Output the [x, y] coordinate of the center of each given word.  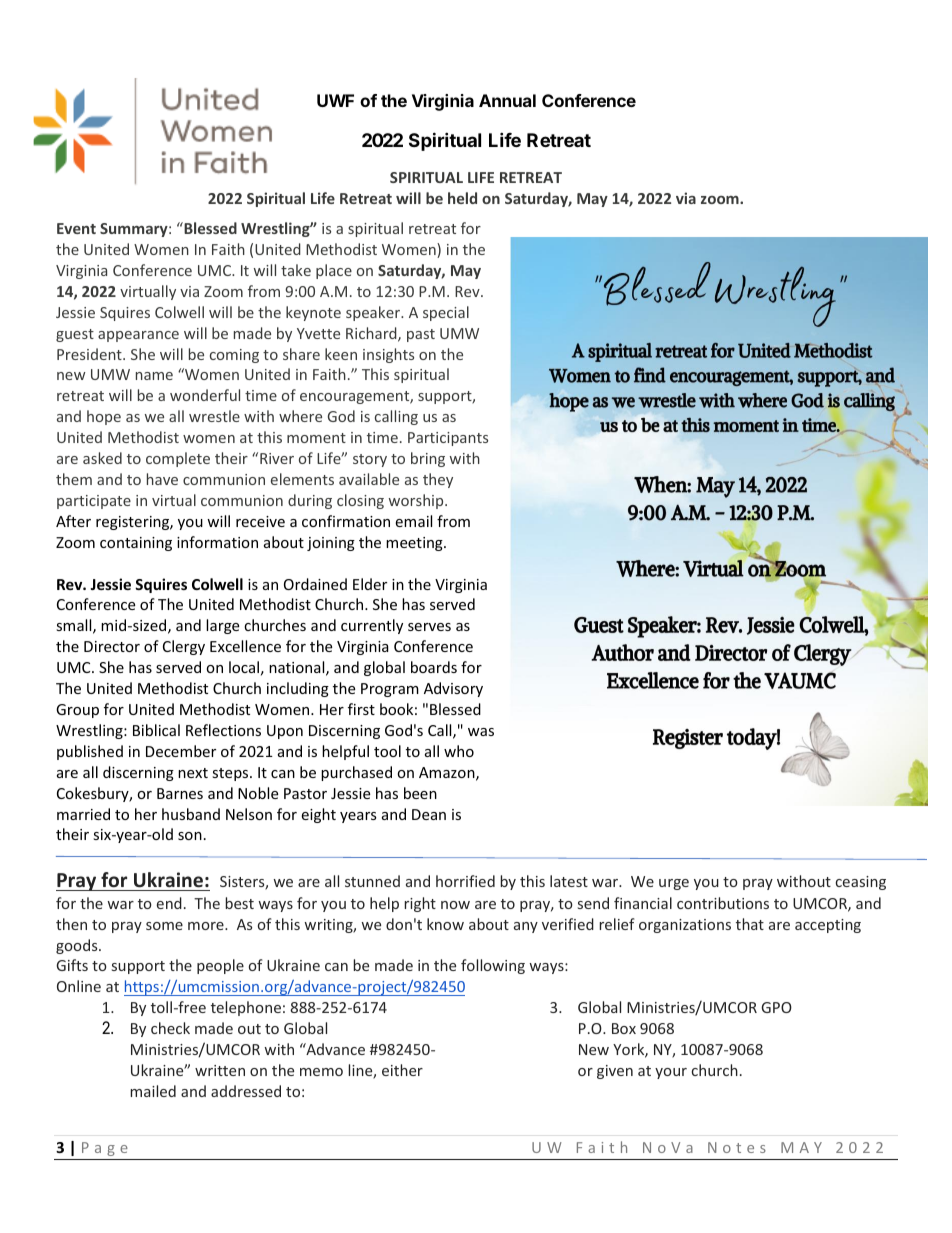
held [462, 198]
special [446, 313]
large [222, 626]
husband [191, 814]
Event [76, 228]
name [154, 376]
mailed [153, 1091]
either [402, 1070]
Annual [507, 100]
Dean [429, 814]
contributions [723, 903]
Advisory [453, 689]
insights [388, 355]
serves [429, 627]
